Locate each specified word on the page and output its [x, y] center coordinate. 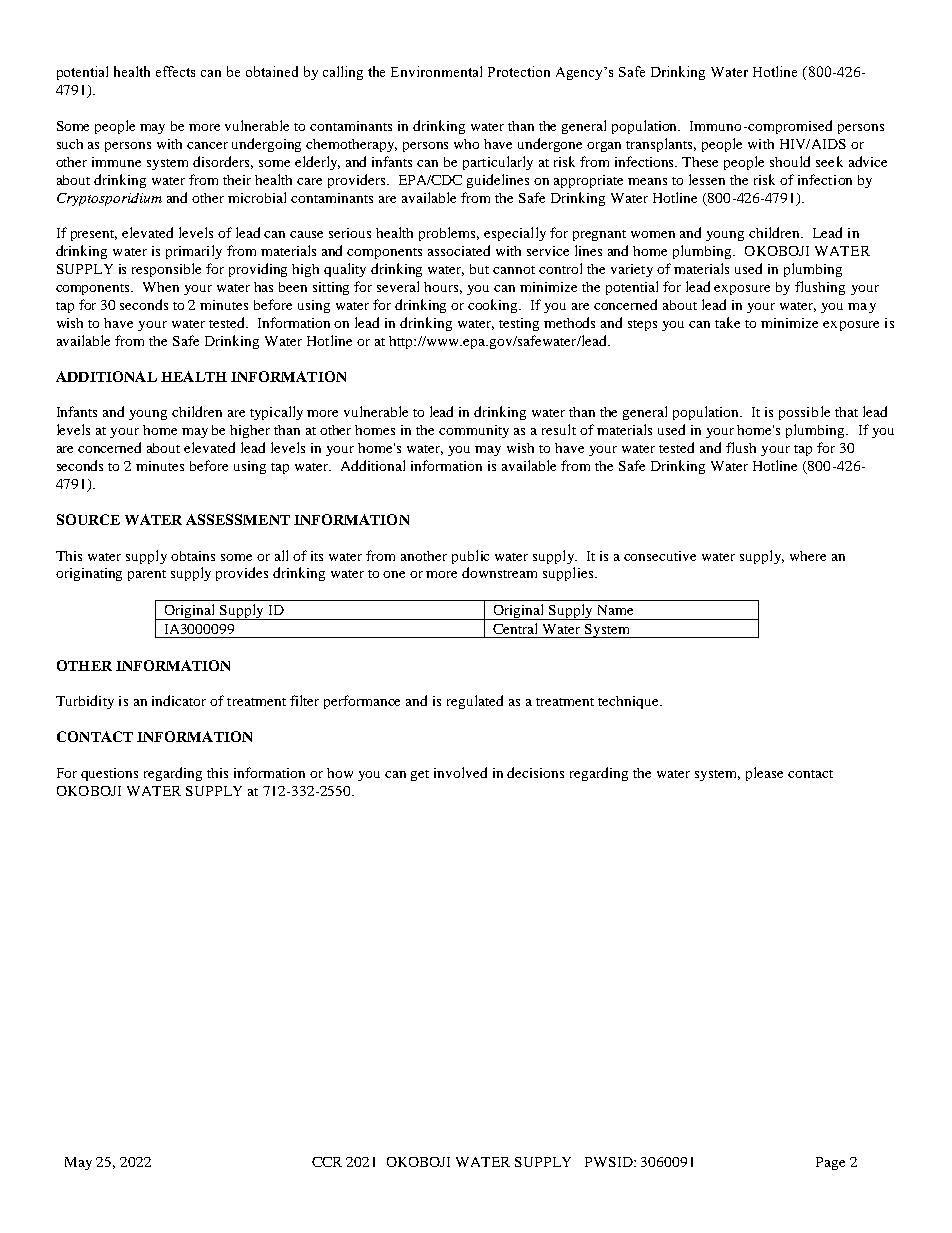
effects [175, 71]
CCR [327, 1162]
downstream [499, 572]
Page [830, 1163]
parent [147, 575]
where [808, 556]
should [790, 161]
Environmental [436, 71]
